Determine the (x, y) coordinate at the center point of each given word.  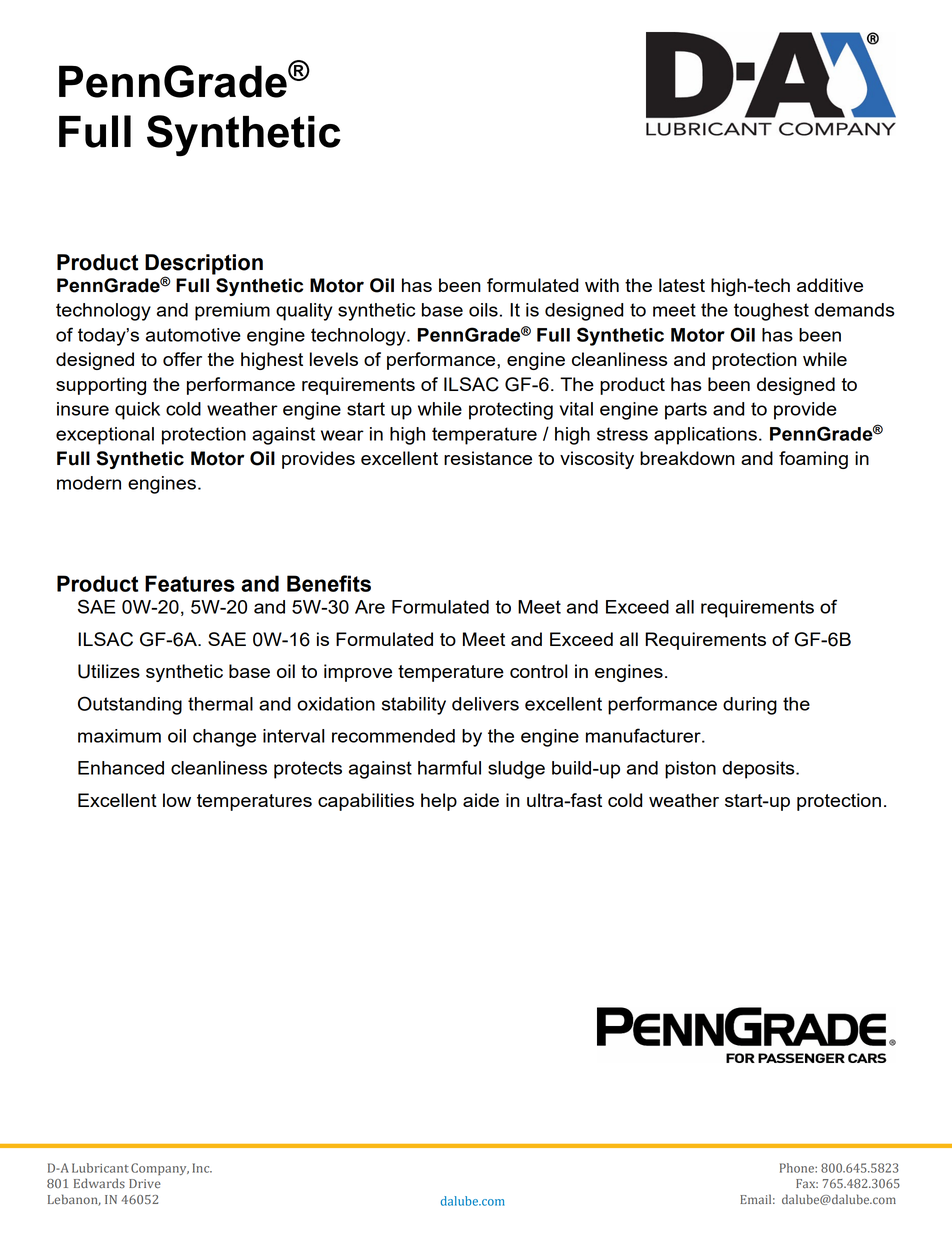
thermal (220, 704)
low (177, 800)
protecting (511, 411)
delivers (485, 704)
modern (89, 483)
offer (182, 359)
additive (830, 285)
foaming (813, 460)
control (538, 671)
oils (483, 310)
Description (204, 265)
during (750, 706)
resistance (488, 458)
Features (190, 583)
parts (686, 411)
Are (370, 607)
